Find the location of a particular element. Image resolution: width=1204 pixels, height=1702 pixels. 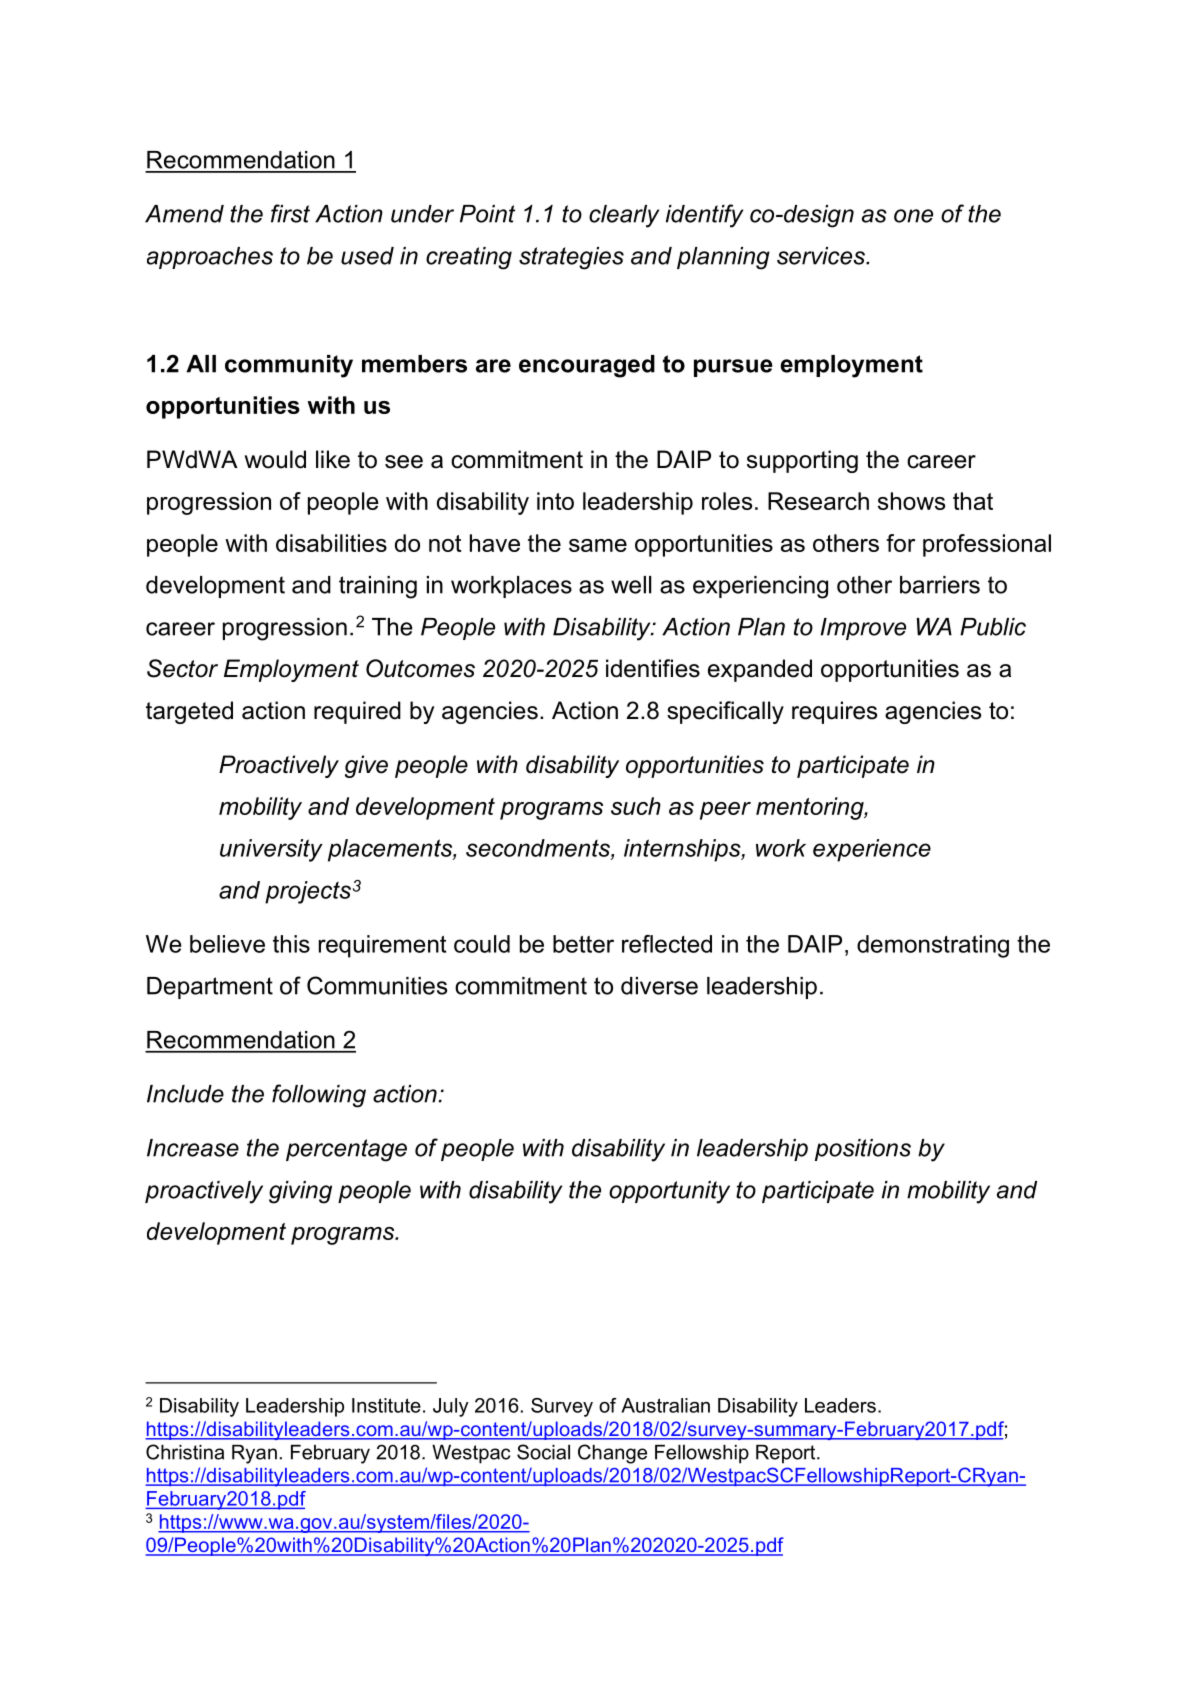

university is located at coordinates (271, 850).
